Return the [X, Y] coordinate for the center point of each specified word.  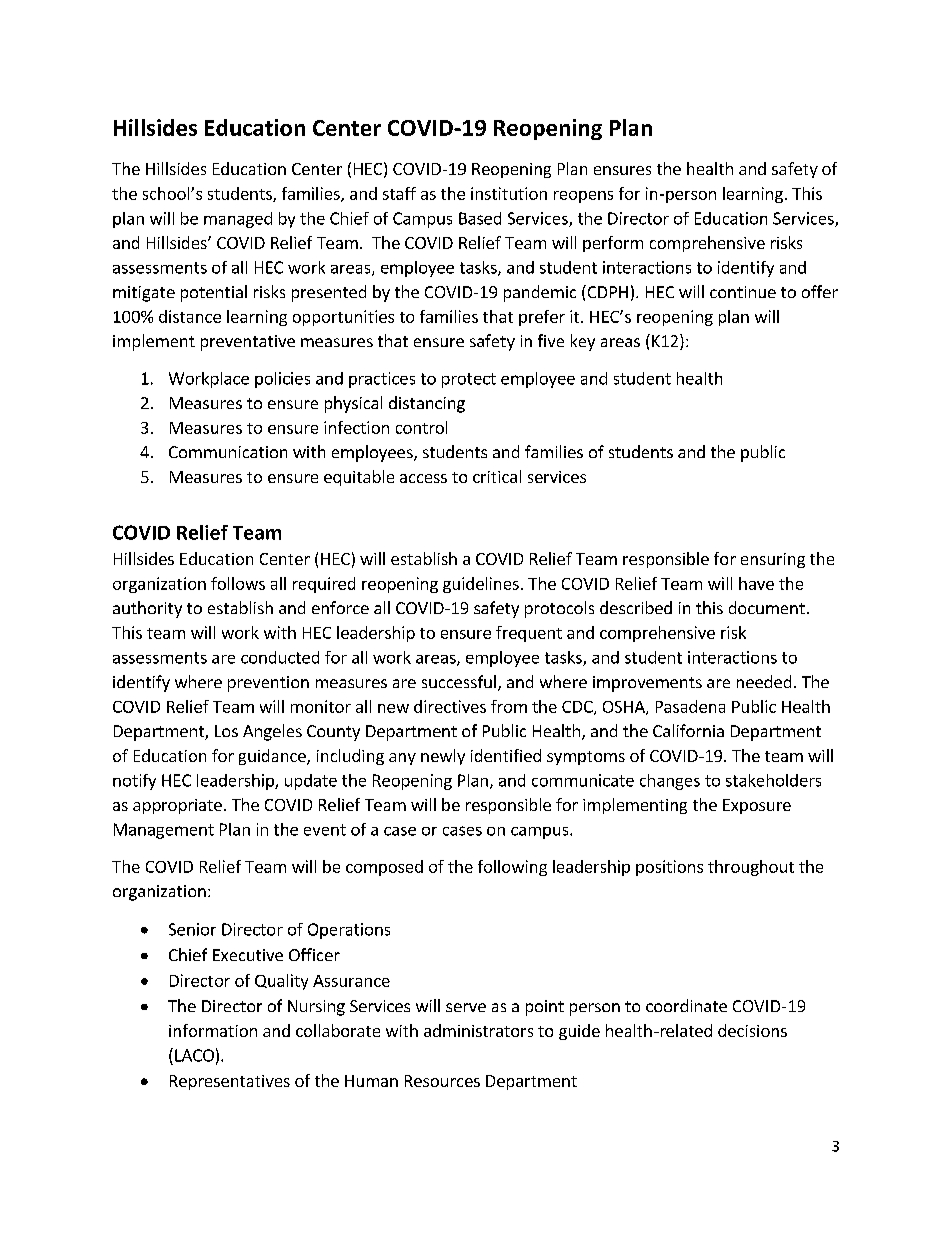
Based [480, 218]
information [213, 1030]
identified [506, 755]
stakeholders [773, 780]
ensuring [773, 560]
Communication [228, 452]
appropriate [177, 806]
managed [238, 220]
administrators [478, 1030]
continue [743, 292]
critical [497, 476]
